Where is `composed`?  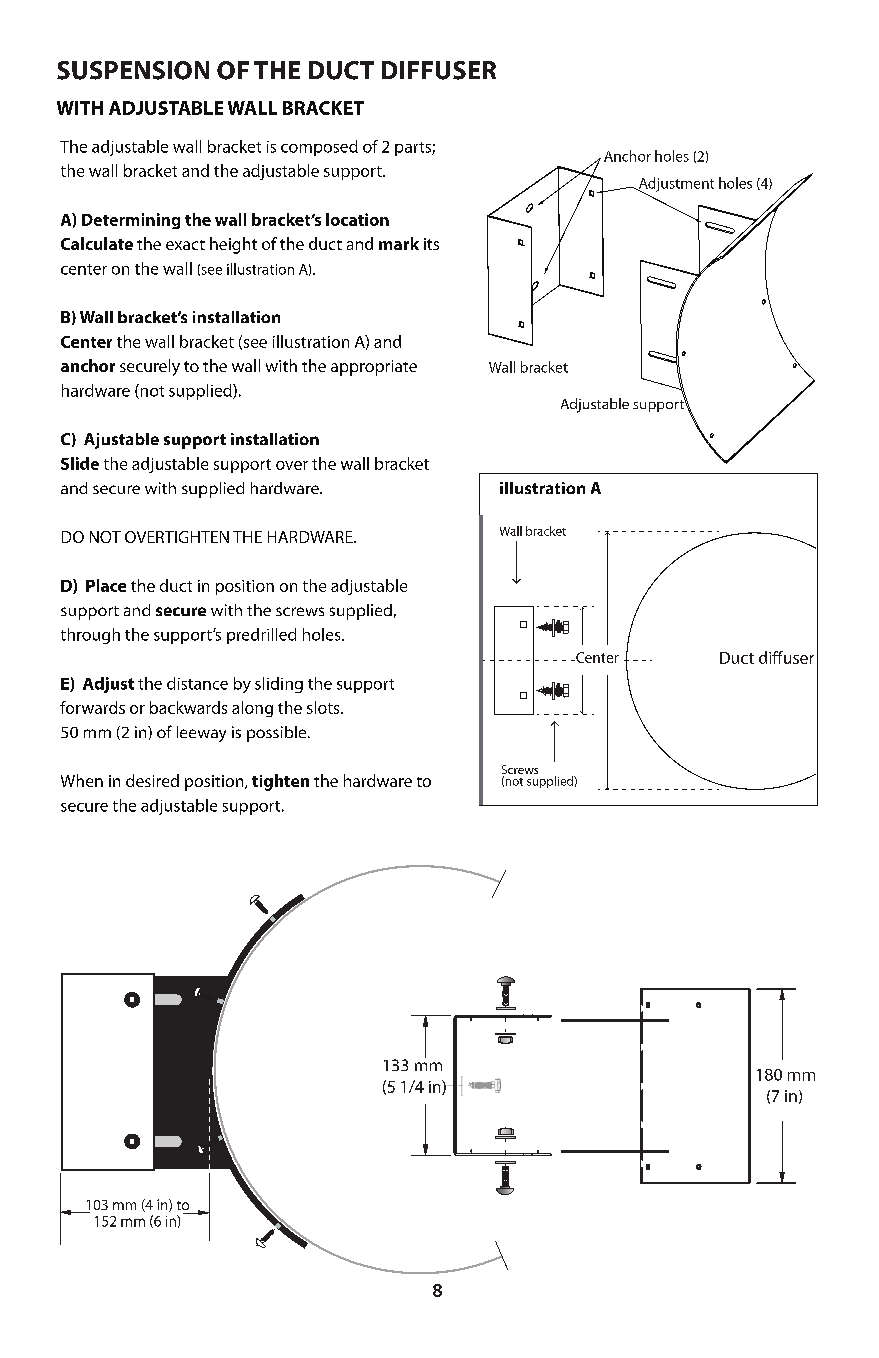 composed is located at coordinates (319, 148).
